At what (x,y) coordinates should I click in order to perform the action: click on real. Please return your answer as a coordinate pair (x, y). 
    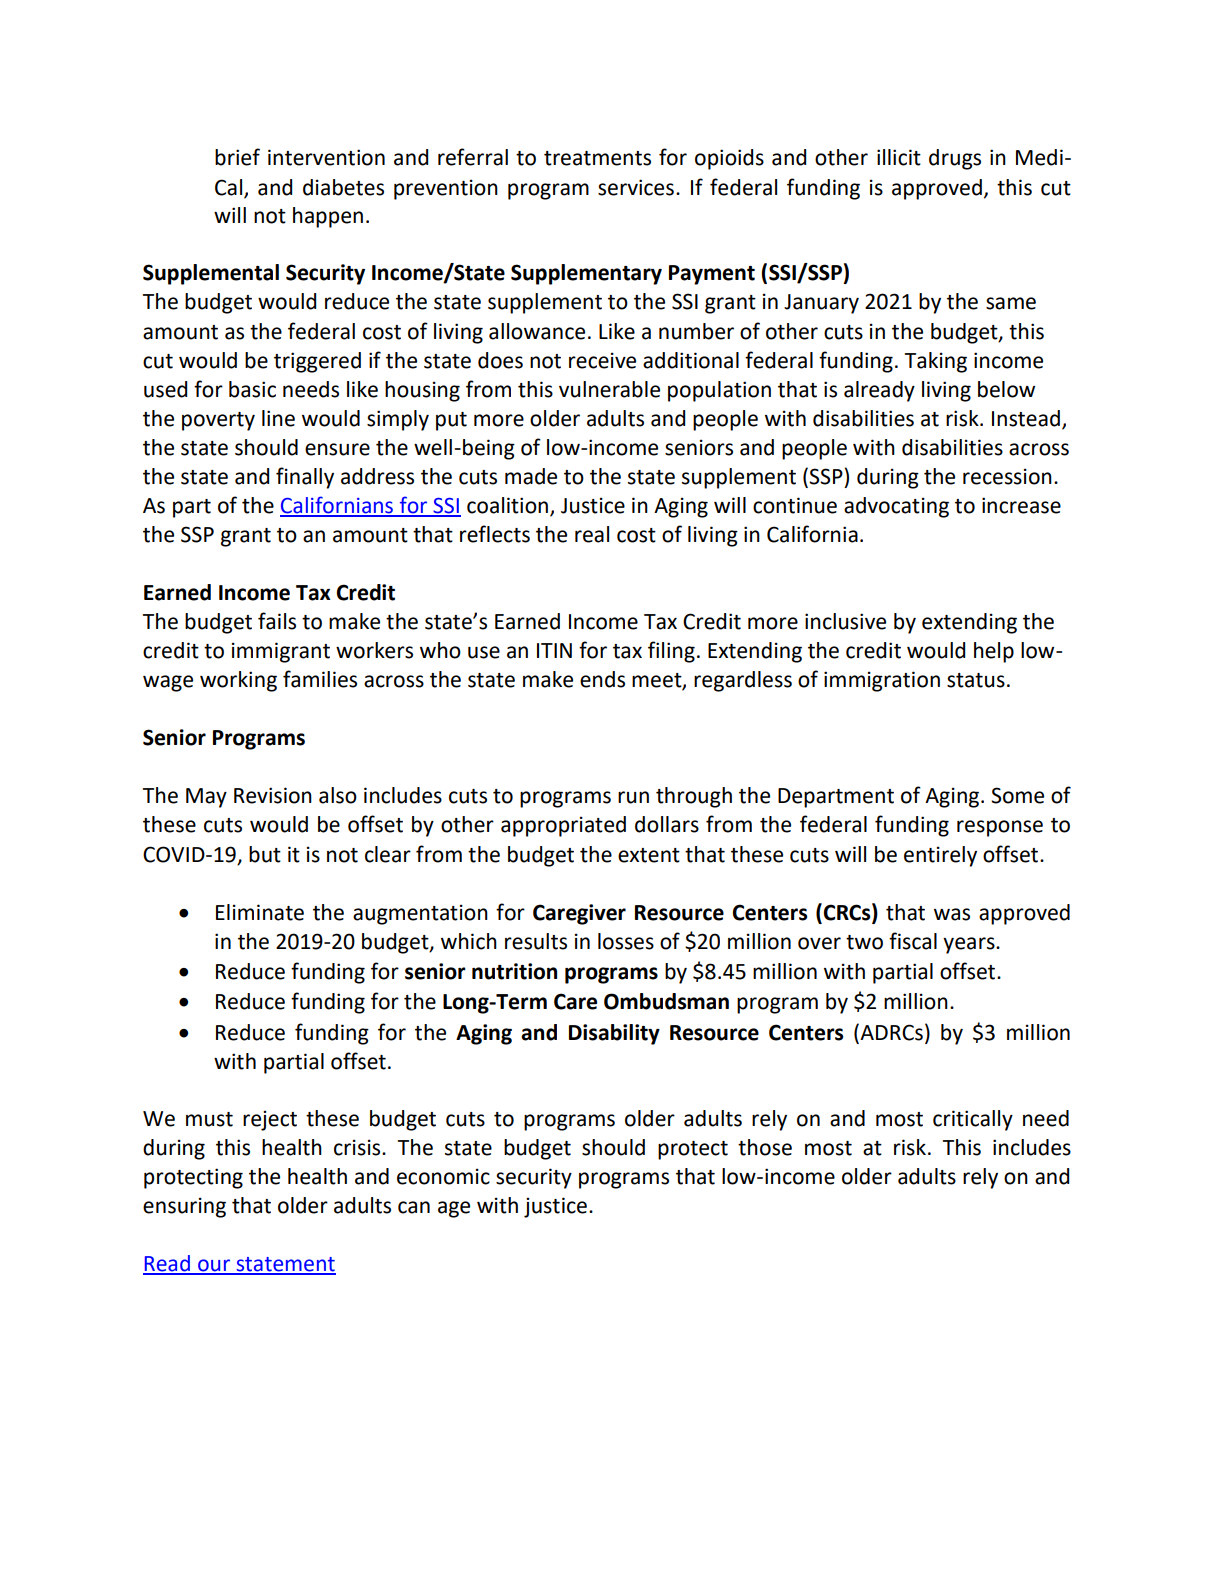
    Looking at the image, I should click on (592, 534).
